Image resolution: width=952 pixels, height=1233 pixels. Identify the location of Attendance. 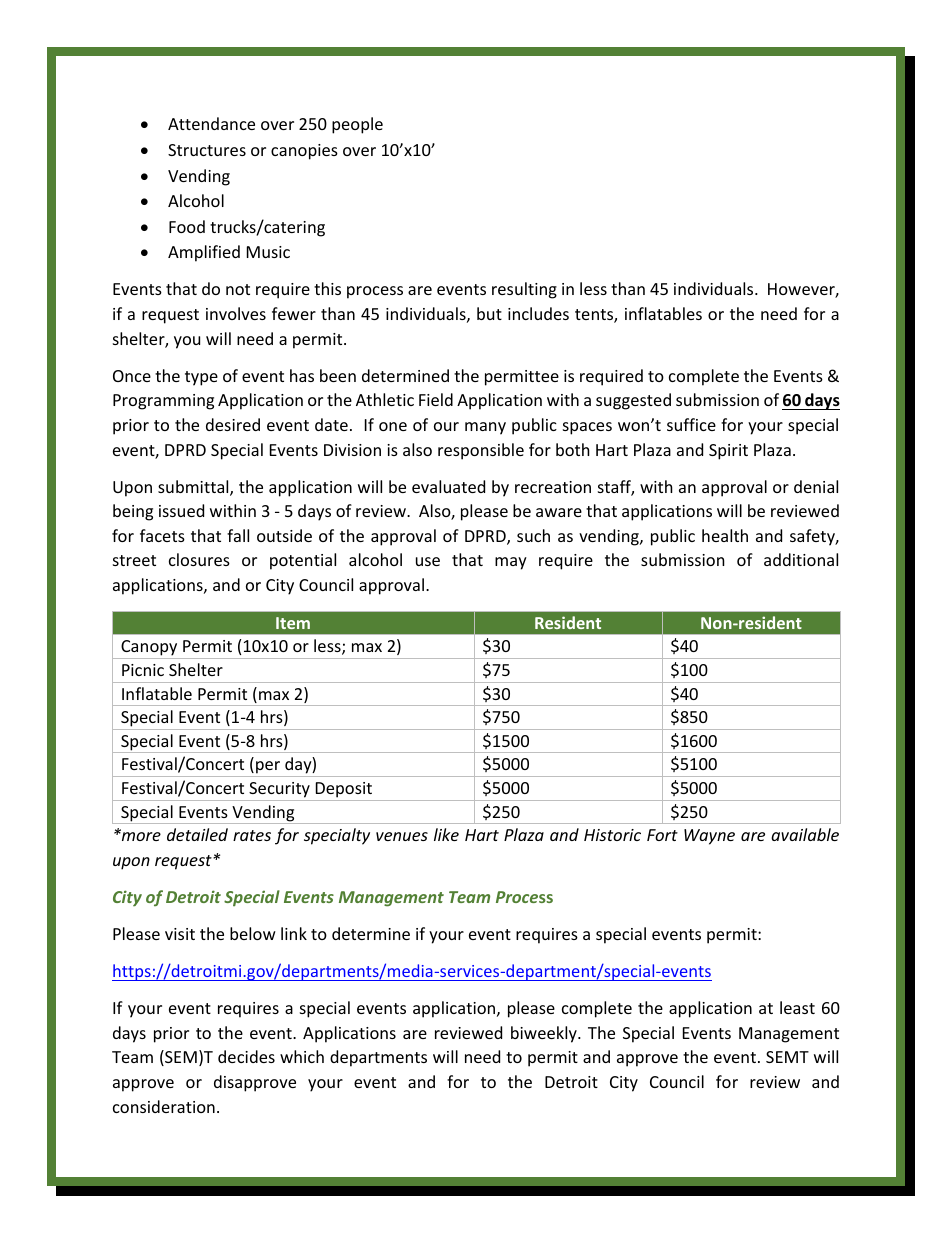
(211, 123).
